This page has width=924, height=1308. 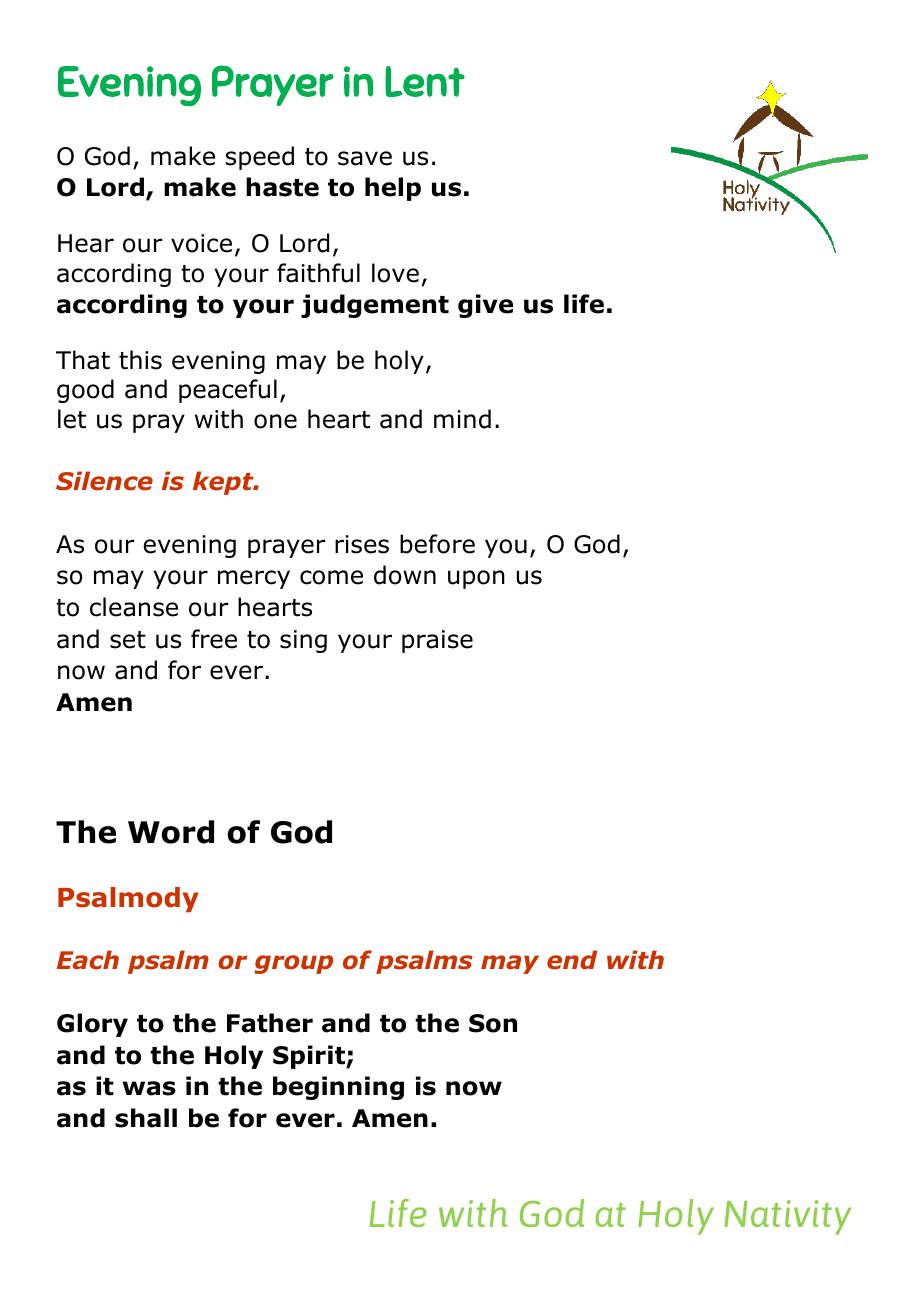 What do you see at coordinates (493, 1023) in the page?
I see `Son` at bounding box center [493, 1023].
